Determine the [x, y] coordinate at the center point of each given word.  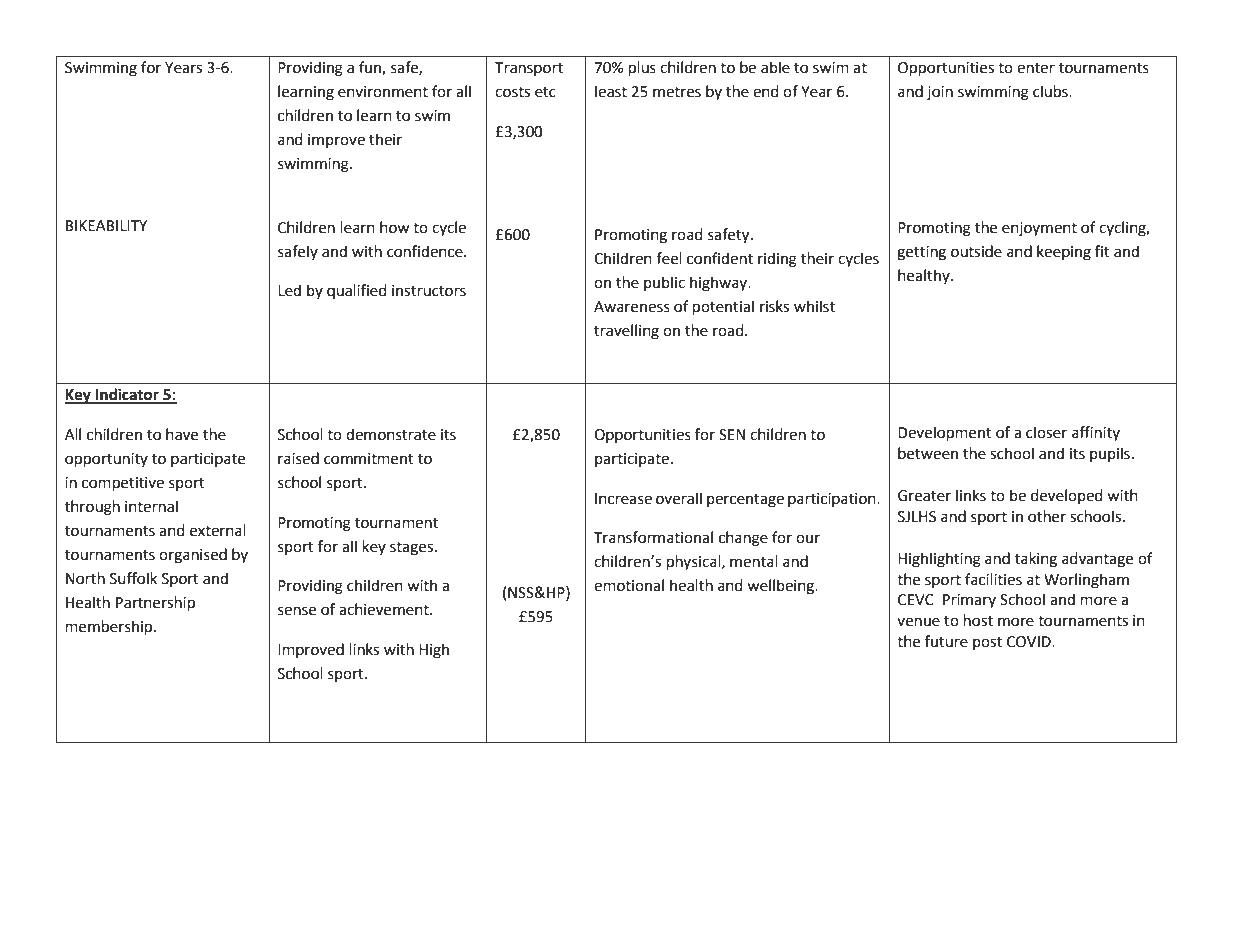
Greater [924, 496]
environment [383, 92]
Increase [623, 499]
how [395, 227]
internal [151, 506]
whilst [814, 306]
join [940, 93]
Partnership [155, 604]
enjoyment [1039, 229]
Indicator [127, 395]
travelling [626, 332]
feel [669, 258]
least [611, 91]
